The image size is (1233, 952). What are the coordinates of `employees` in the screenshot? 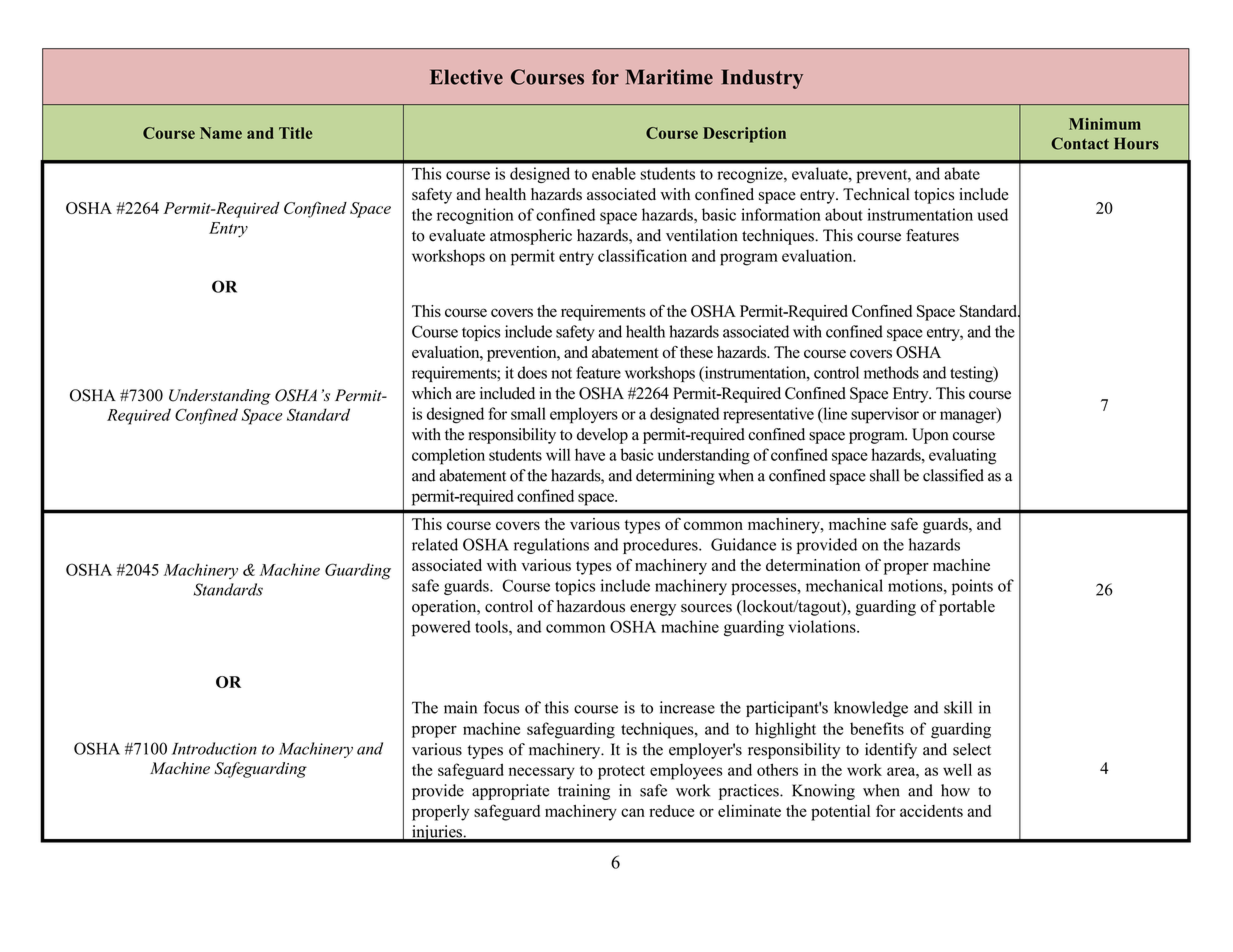 It's located at (686, 772).
